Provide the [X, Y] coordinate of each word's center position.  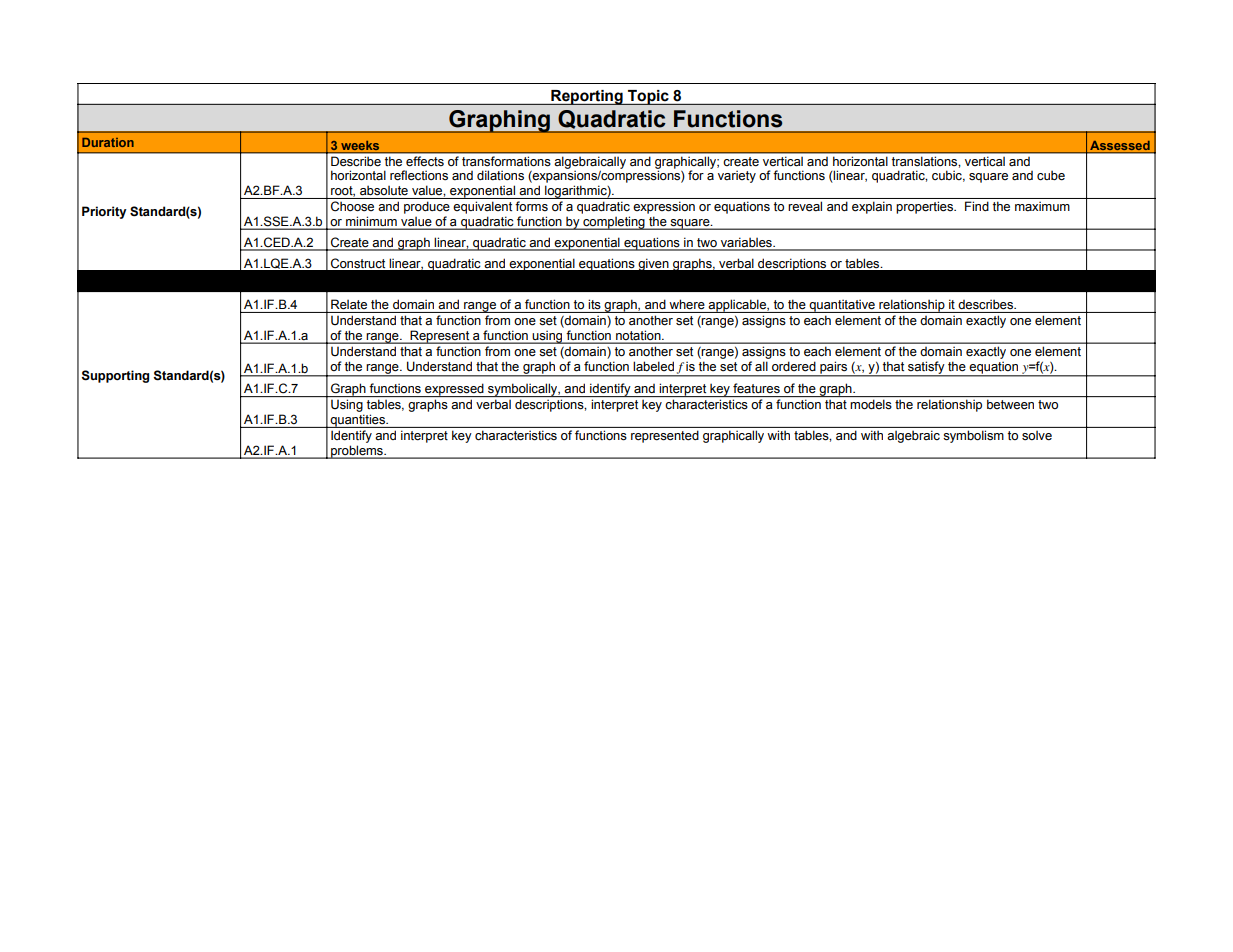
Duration [108, 142]
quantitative [842, 306]
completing [614, 223]
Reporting [587, 97]
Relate [349, 304]
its [594, 304]
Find [977, 206]
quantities [357, 421]
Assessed [1120, 145]
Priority [104, 212]
